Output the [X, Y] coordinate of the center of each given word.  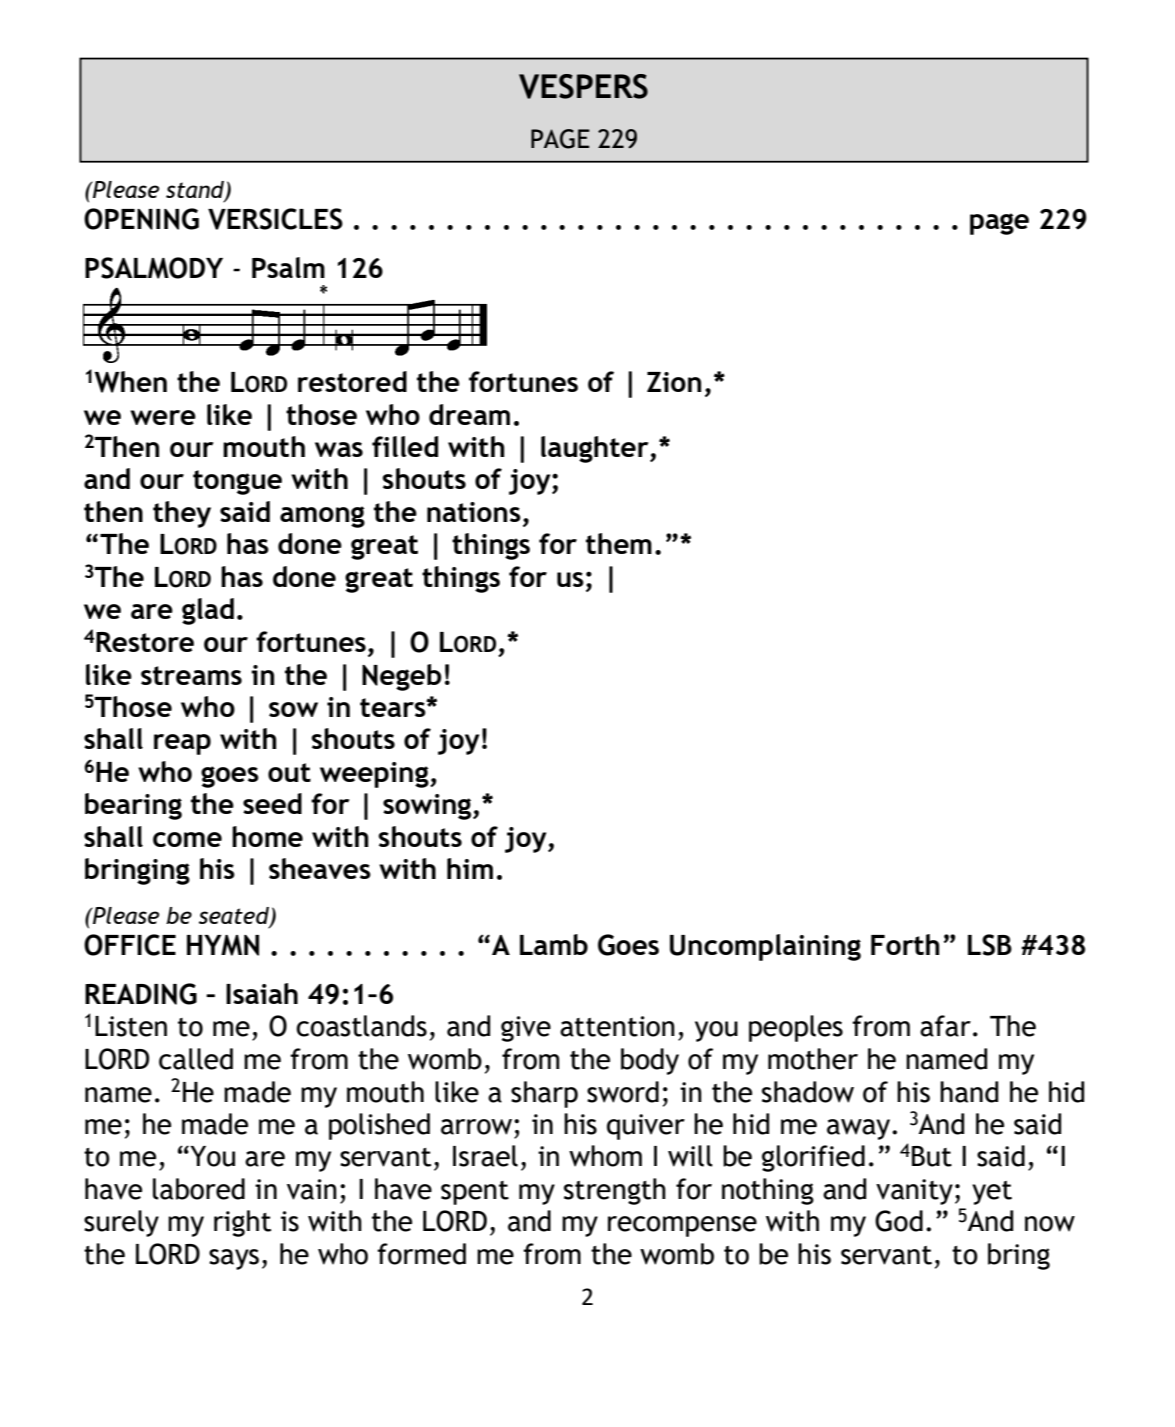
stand [196, 191]
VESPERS [583, 86]
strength [615, 1191]
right [242, 1223]
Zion [674, 382]
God [899, 1221]
